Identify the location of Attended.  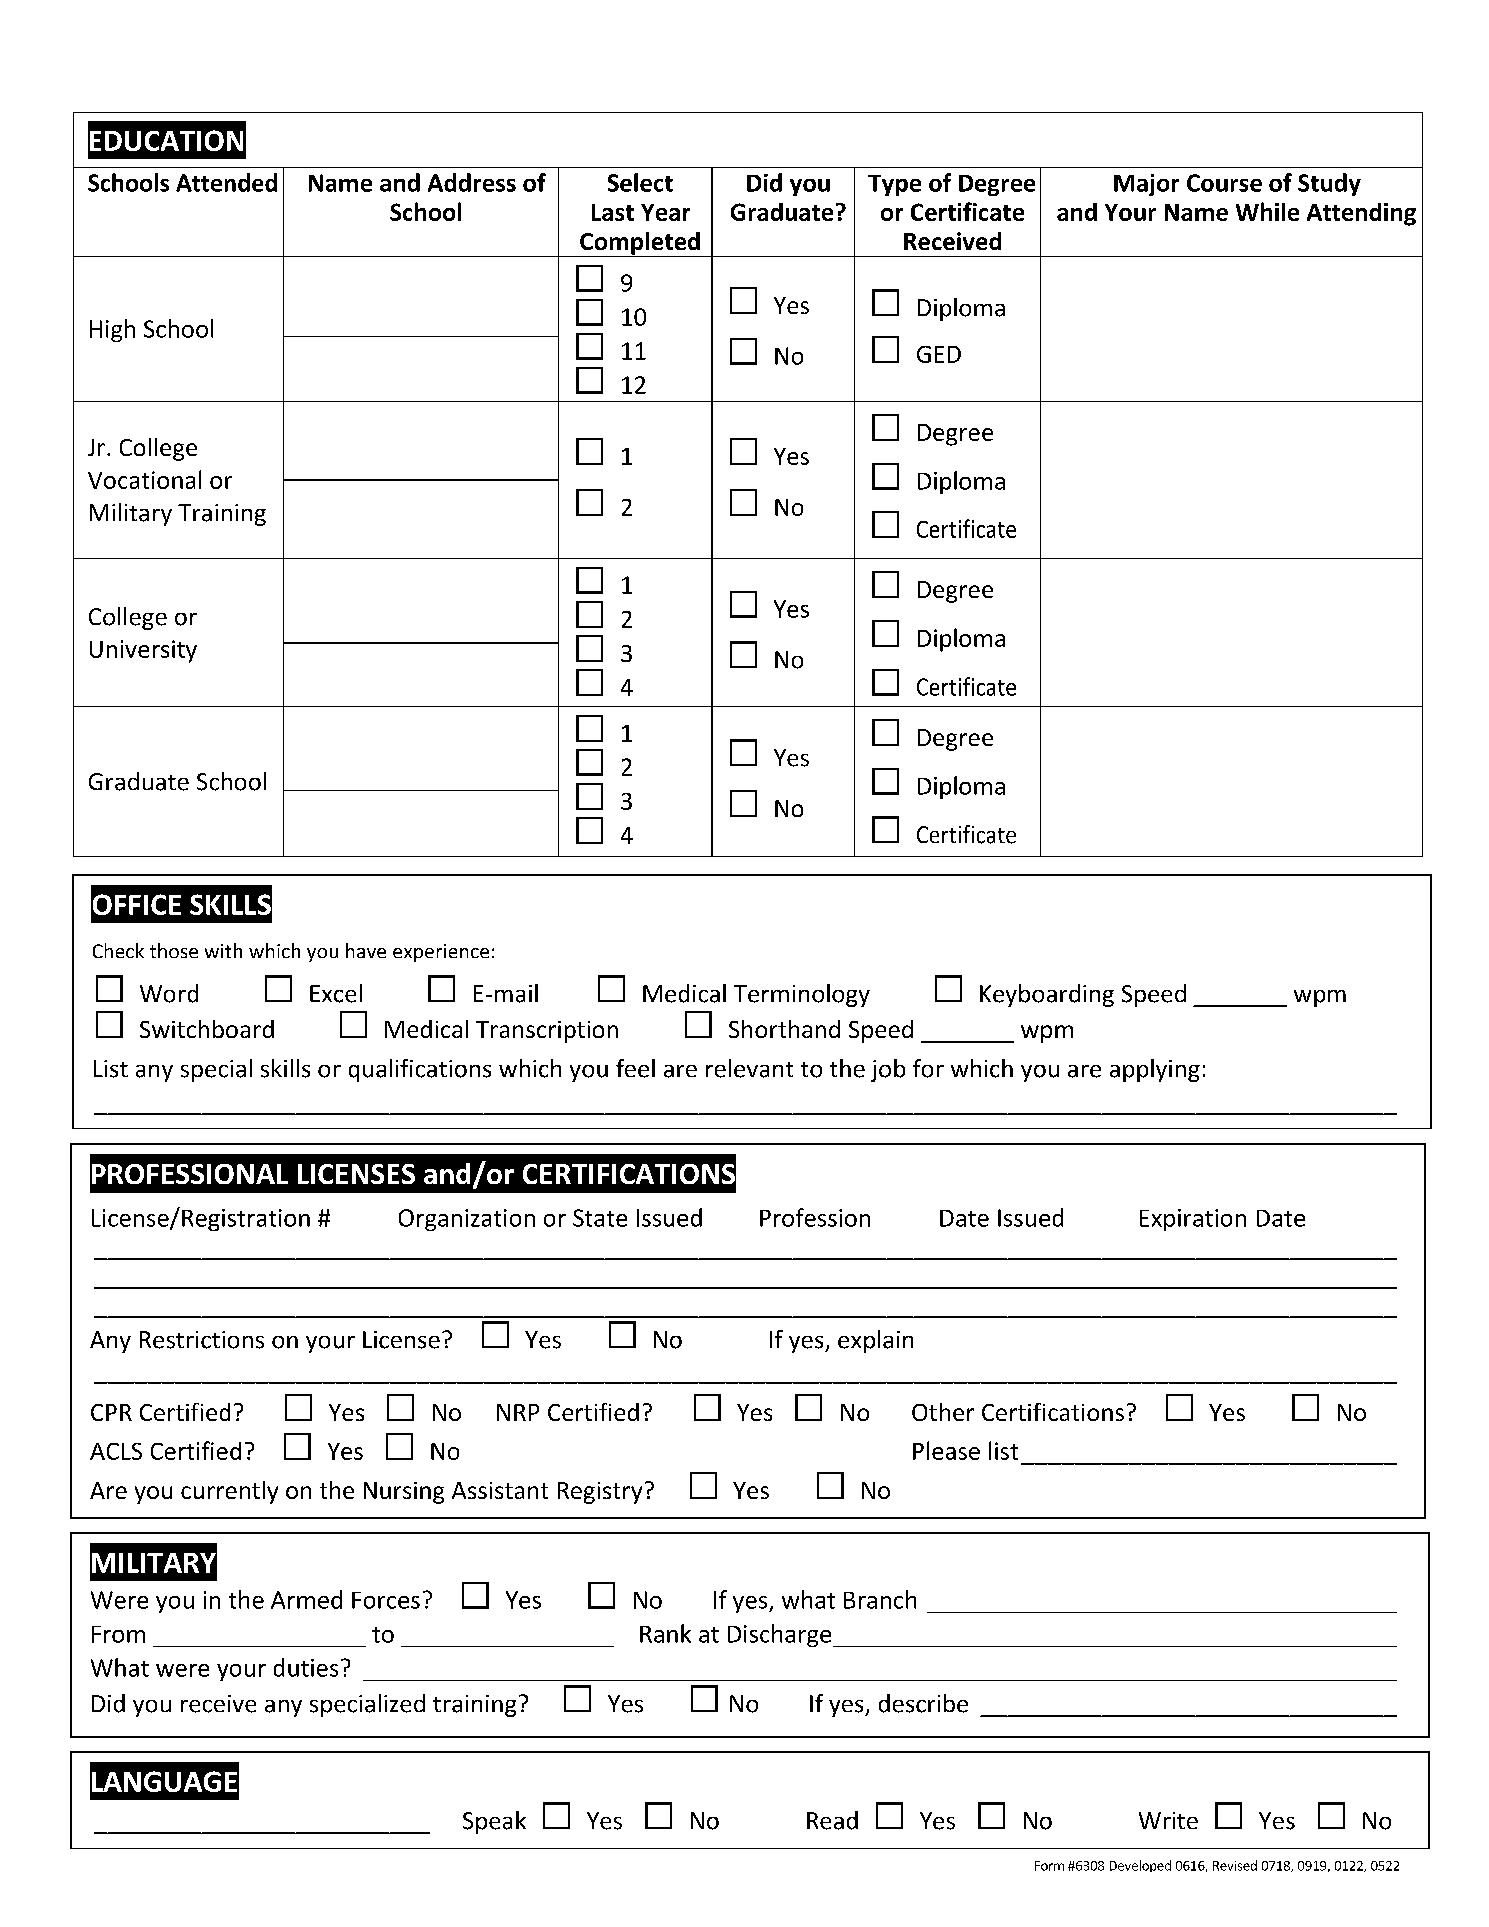
(226, 182).
